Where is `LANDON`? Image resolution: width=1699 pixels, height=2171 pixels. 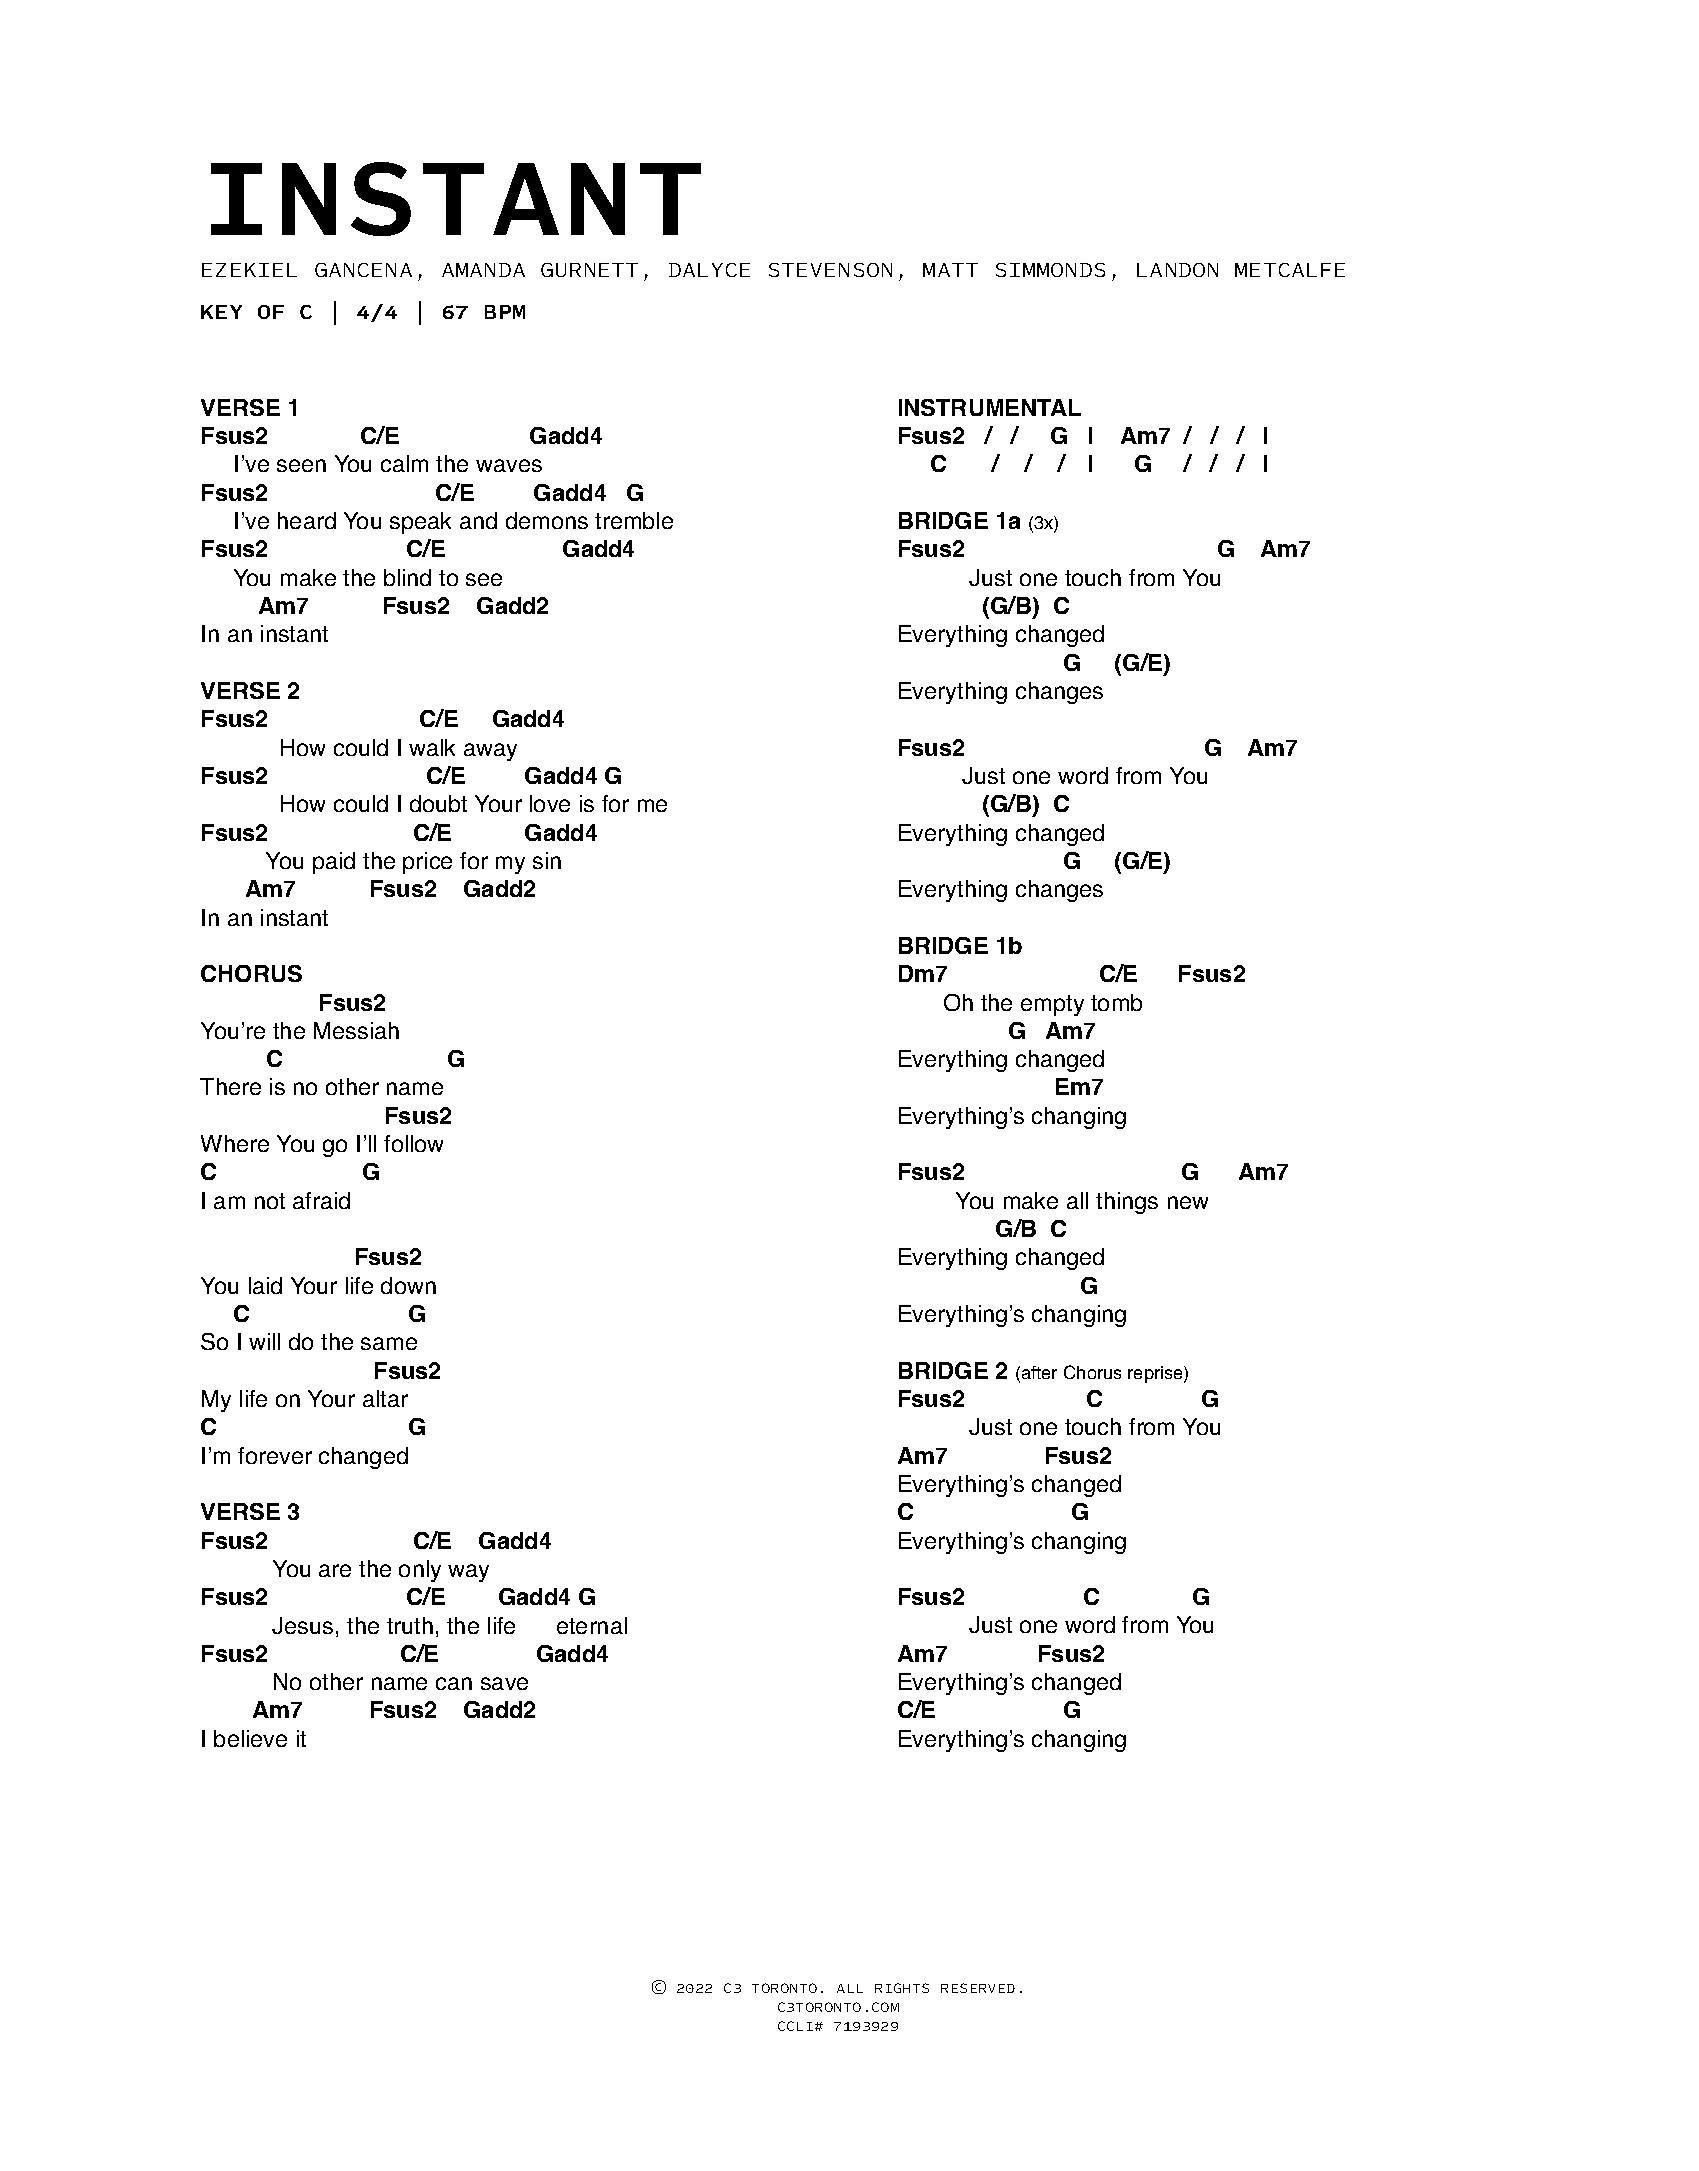 LANDON is located at coordinates (1177, 270).
